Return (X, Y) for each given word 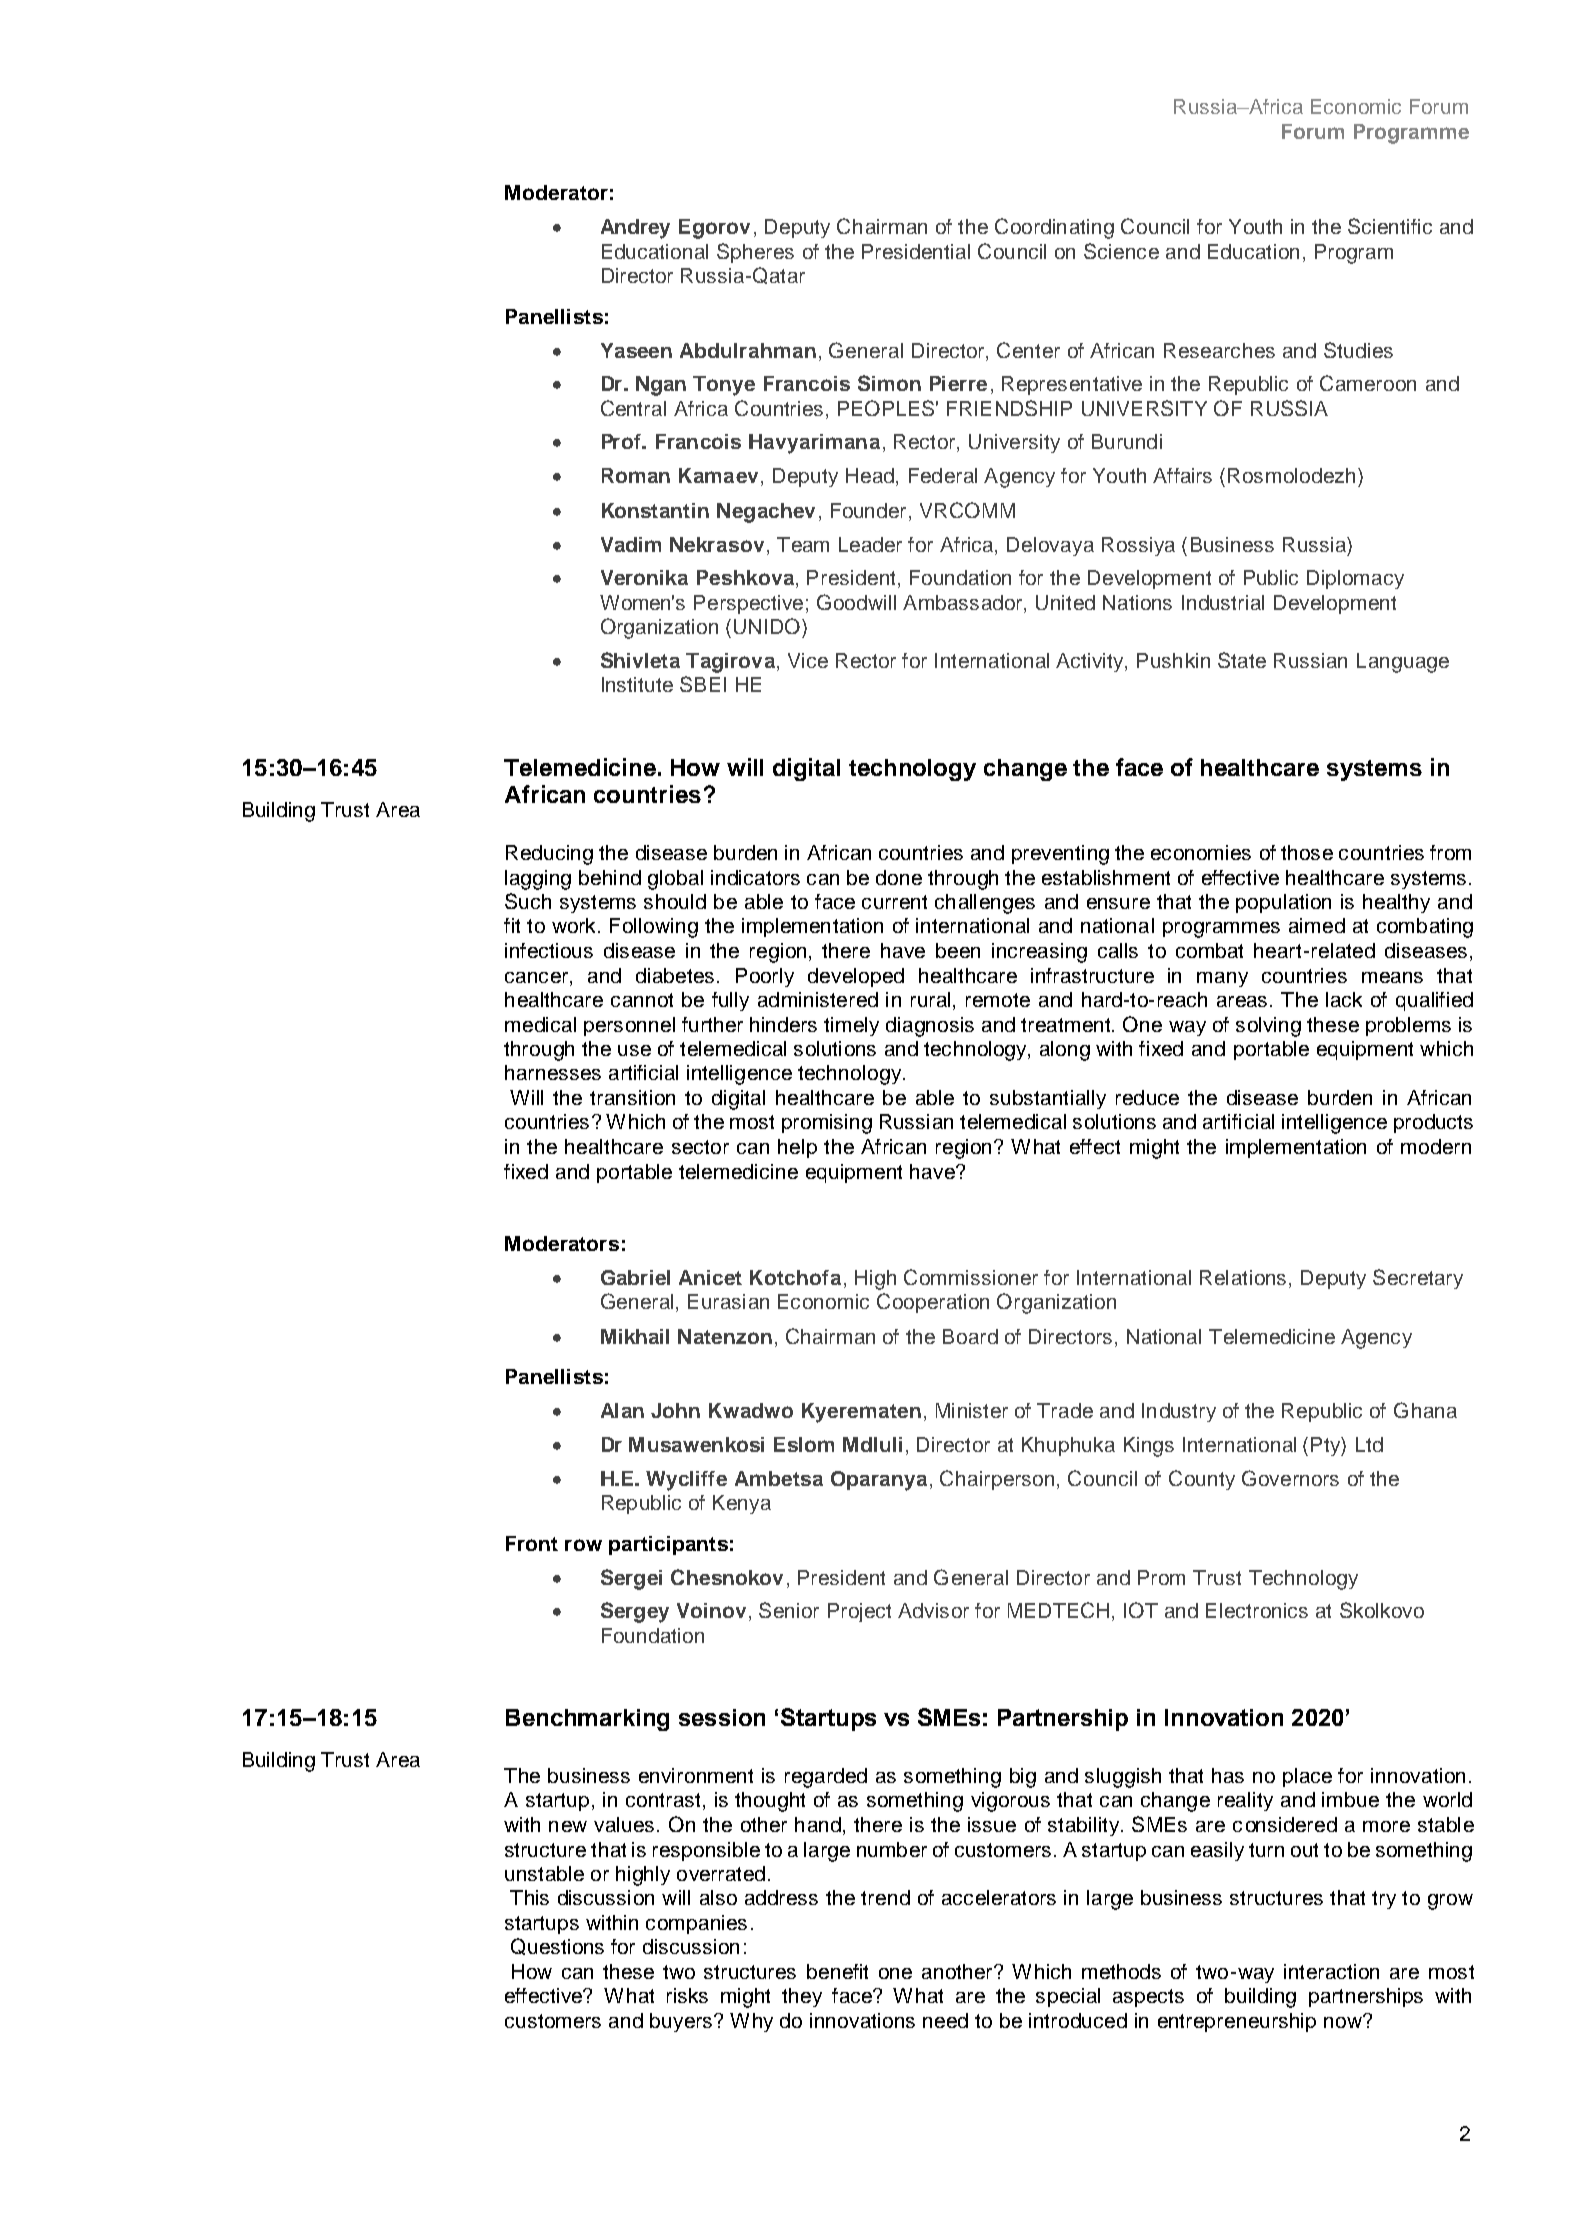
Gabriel (635, 1277)
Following (654, 928)
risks (687, 1995)
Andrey (635, 229)
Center (1028, 350)
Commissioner (971, 1277)
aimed (1317, 925)
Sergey (635, 1612)
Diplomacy (1355, 579)
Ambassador (964, 602)
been (958, 950)
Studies (1358, 350)
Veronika (644, 577)
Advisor (933, 1610)
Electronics (1257, 1610)
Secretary (1418, 1279)
